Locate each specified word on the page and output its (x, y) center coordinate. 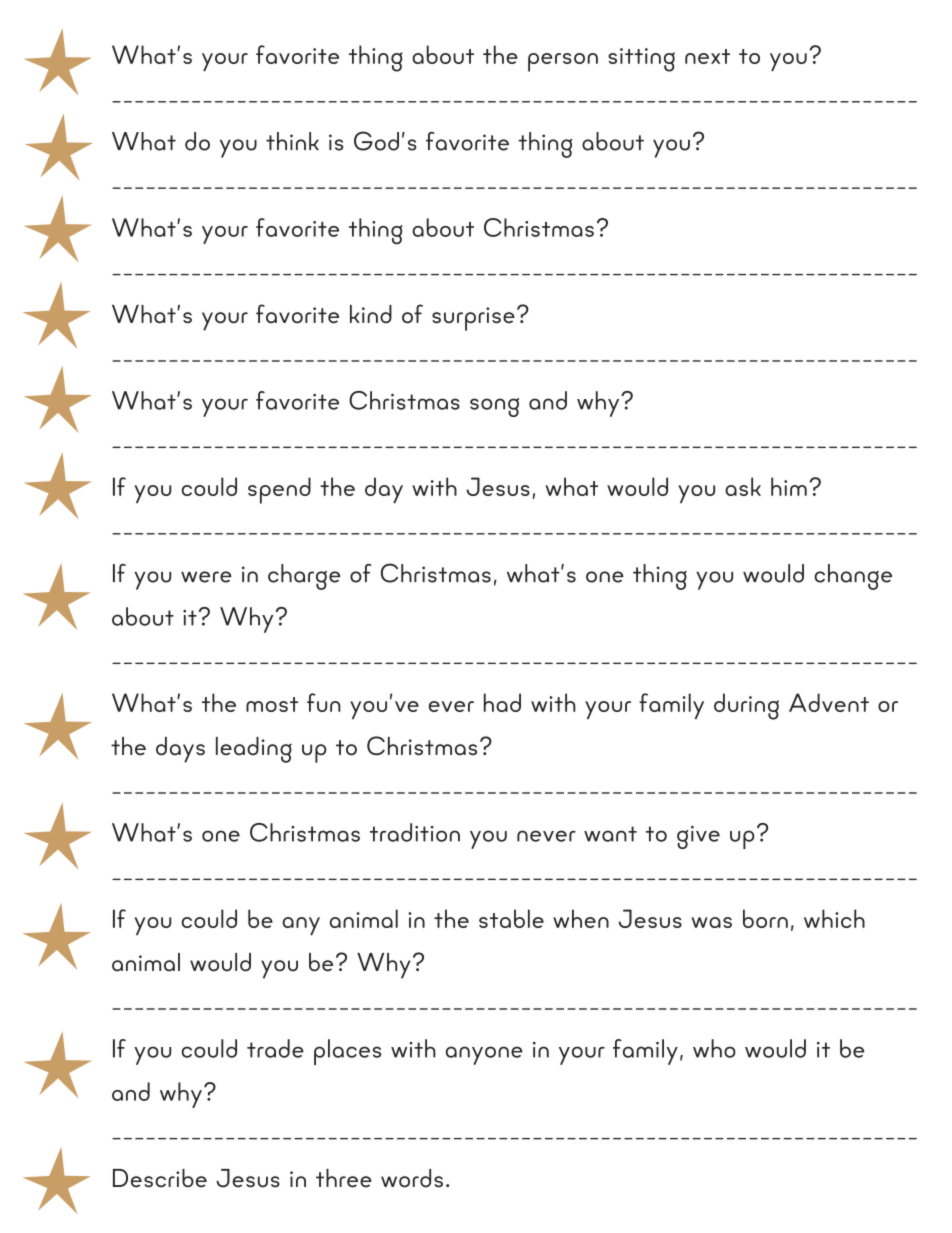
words (412, 1178)
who (714, 1048)
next (707, 56)
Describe (160, 1178)
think (292, 141)
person (563, 62)
